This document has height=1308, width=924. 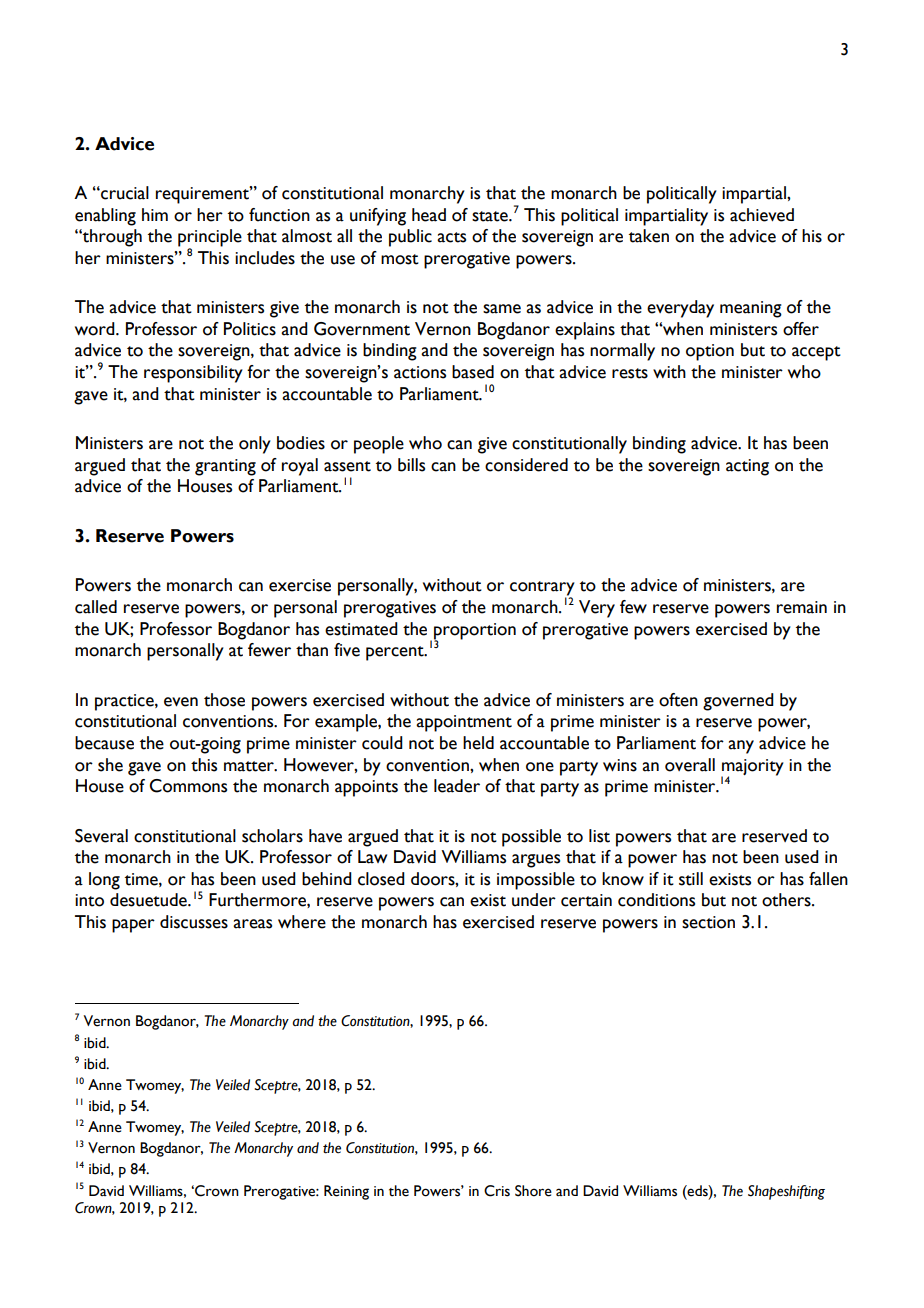 What do you see at coordinates (536, 861) in the document?
I see `argues` at bounding box center [536, 861].
